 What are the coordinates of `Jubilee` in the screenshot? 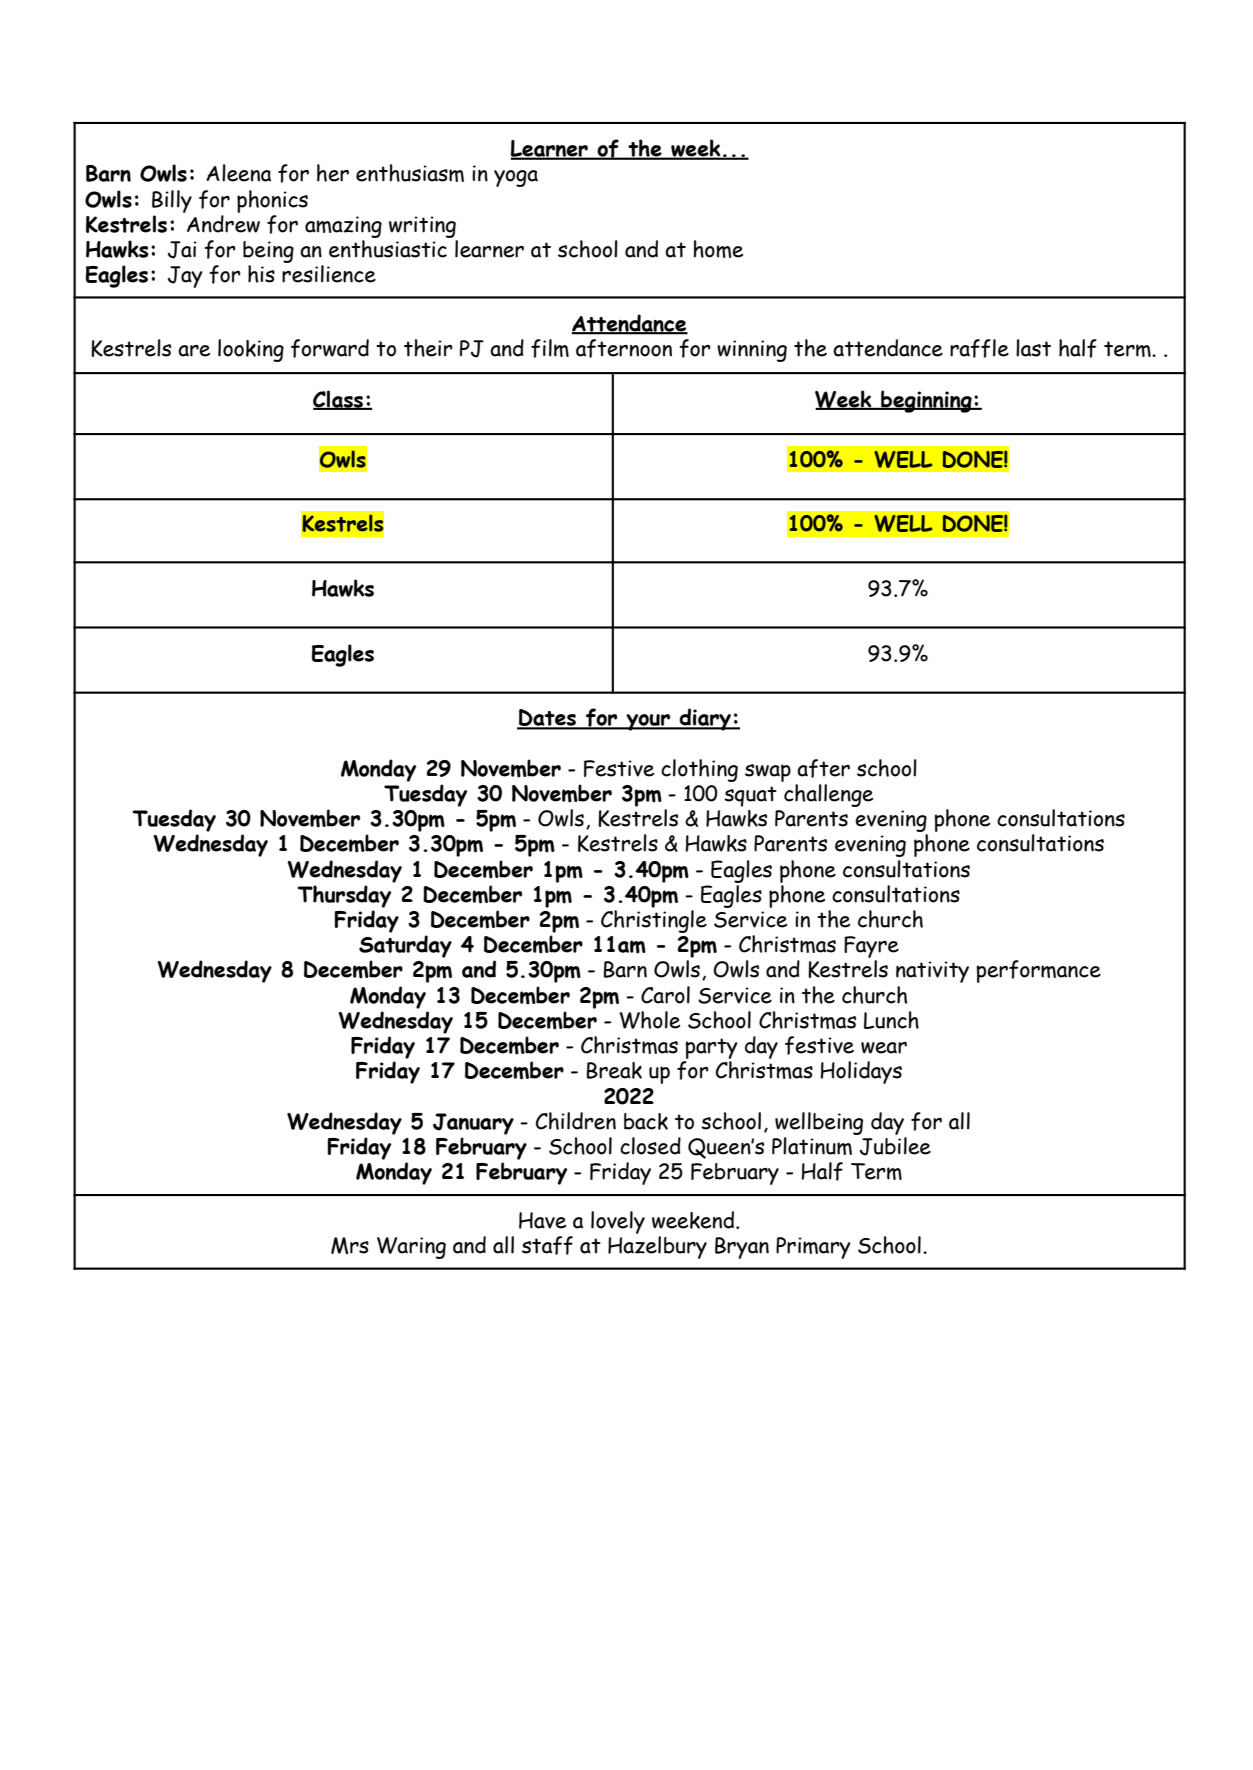 It's located at (895, 1146).
